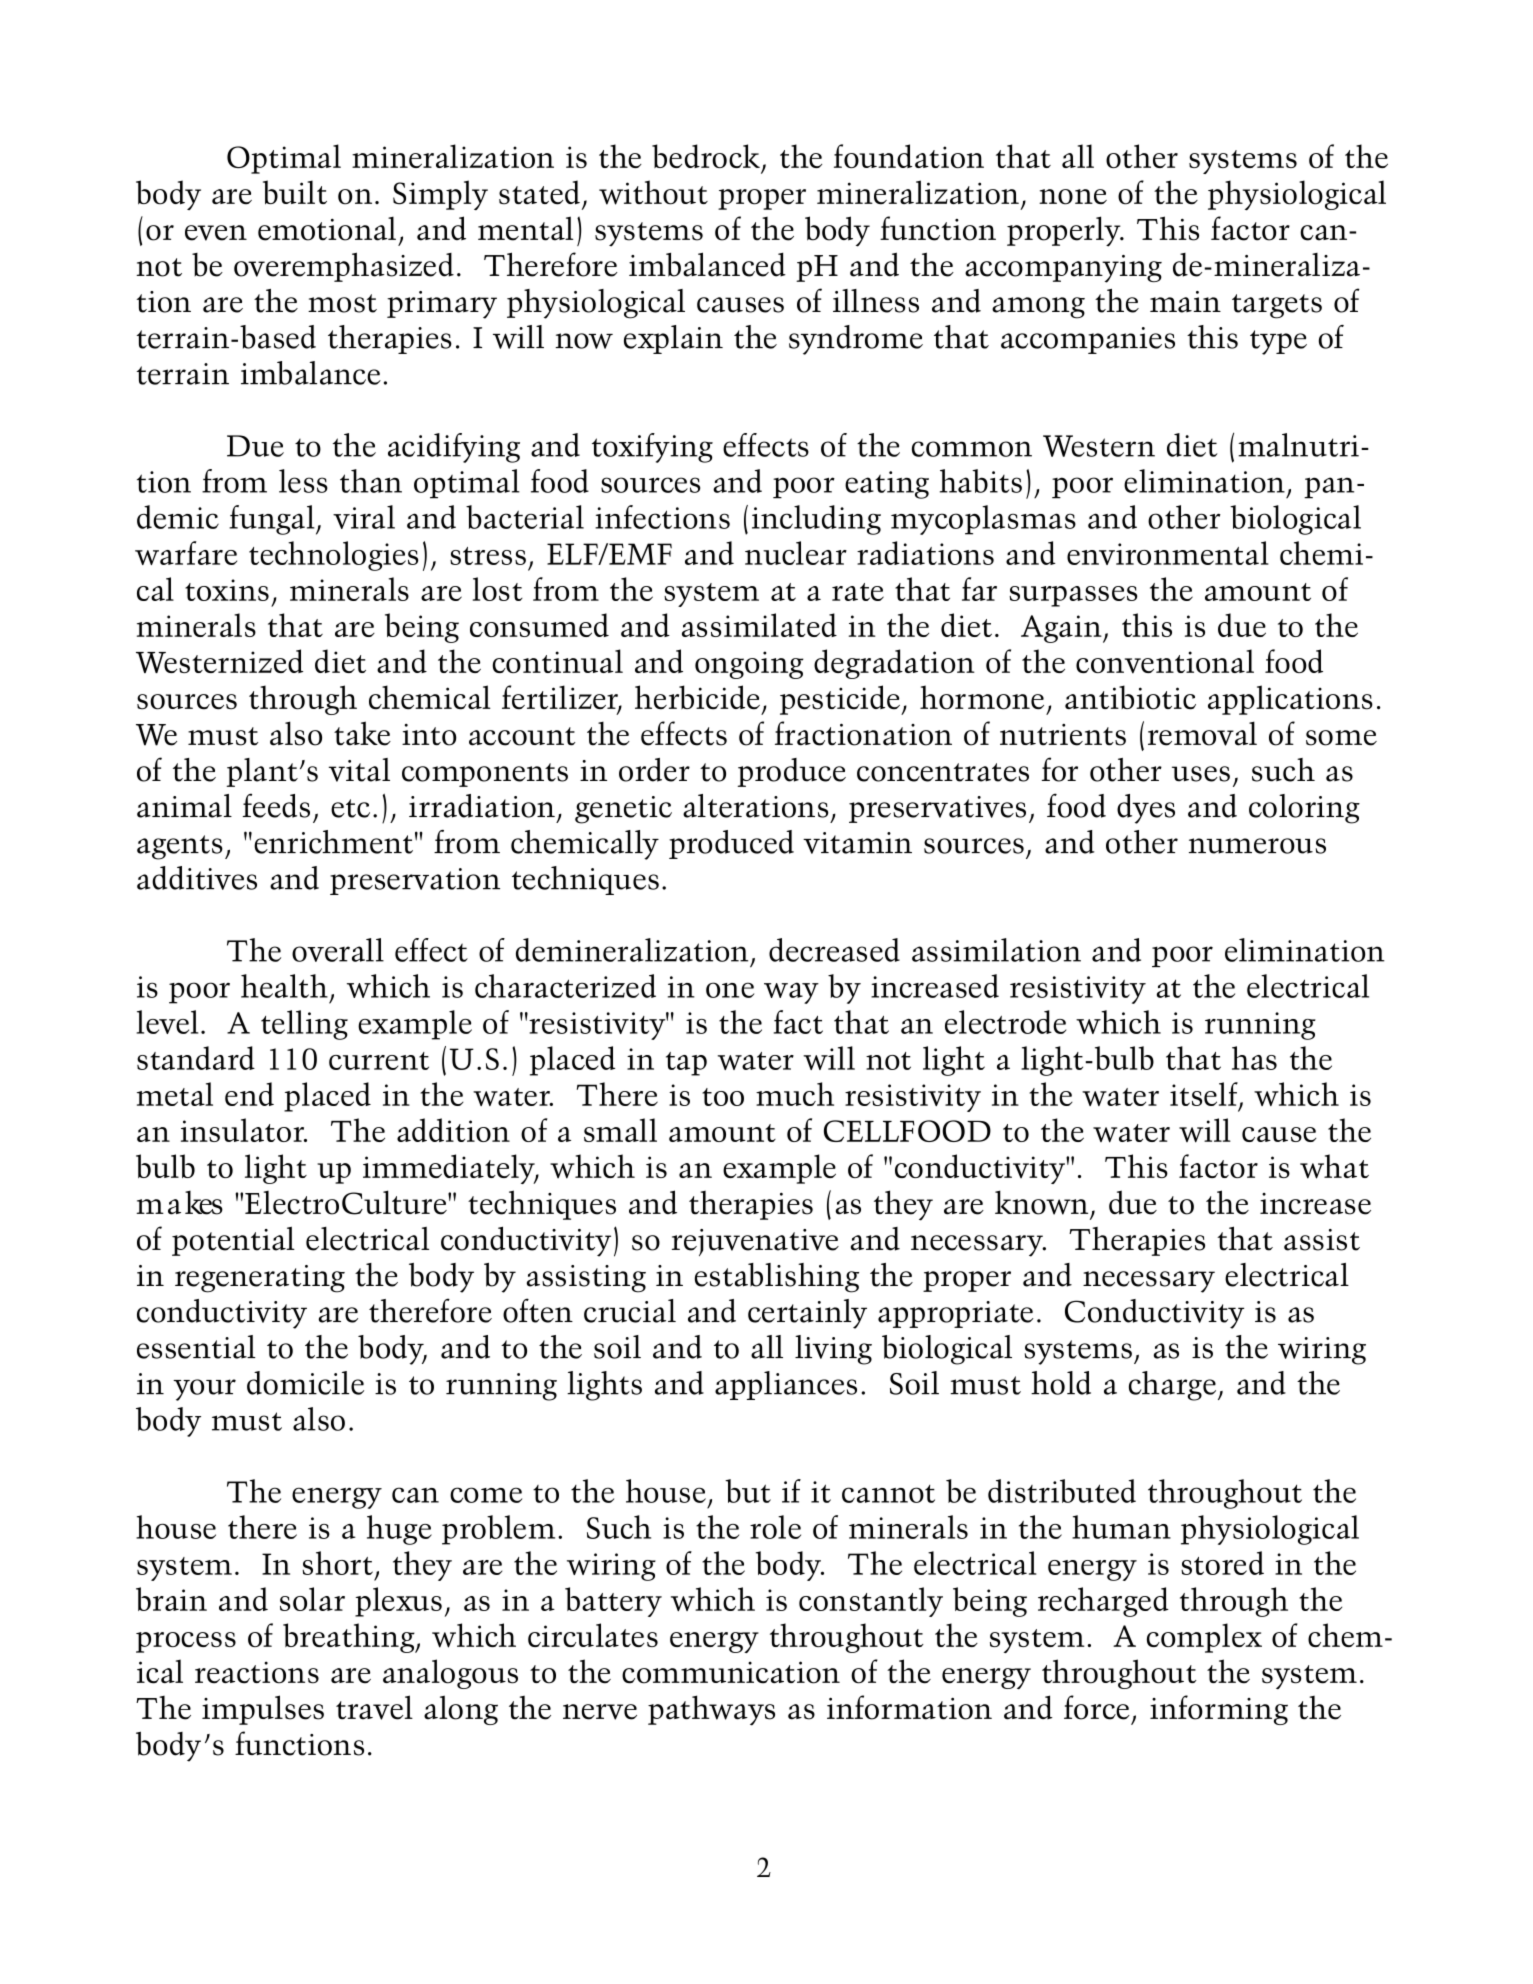  I want to click on end, so click(249, 1094).
